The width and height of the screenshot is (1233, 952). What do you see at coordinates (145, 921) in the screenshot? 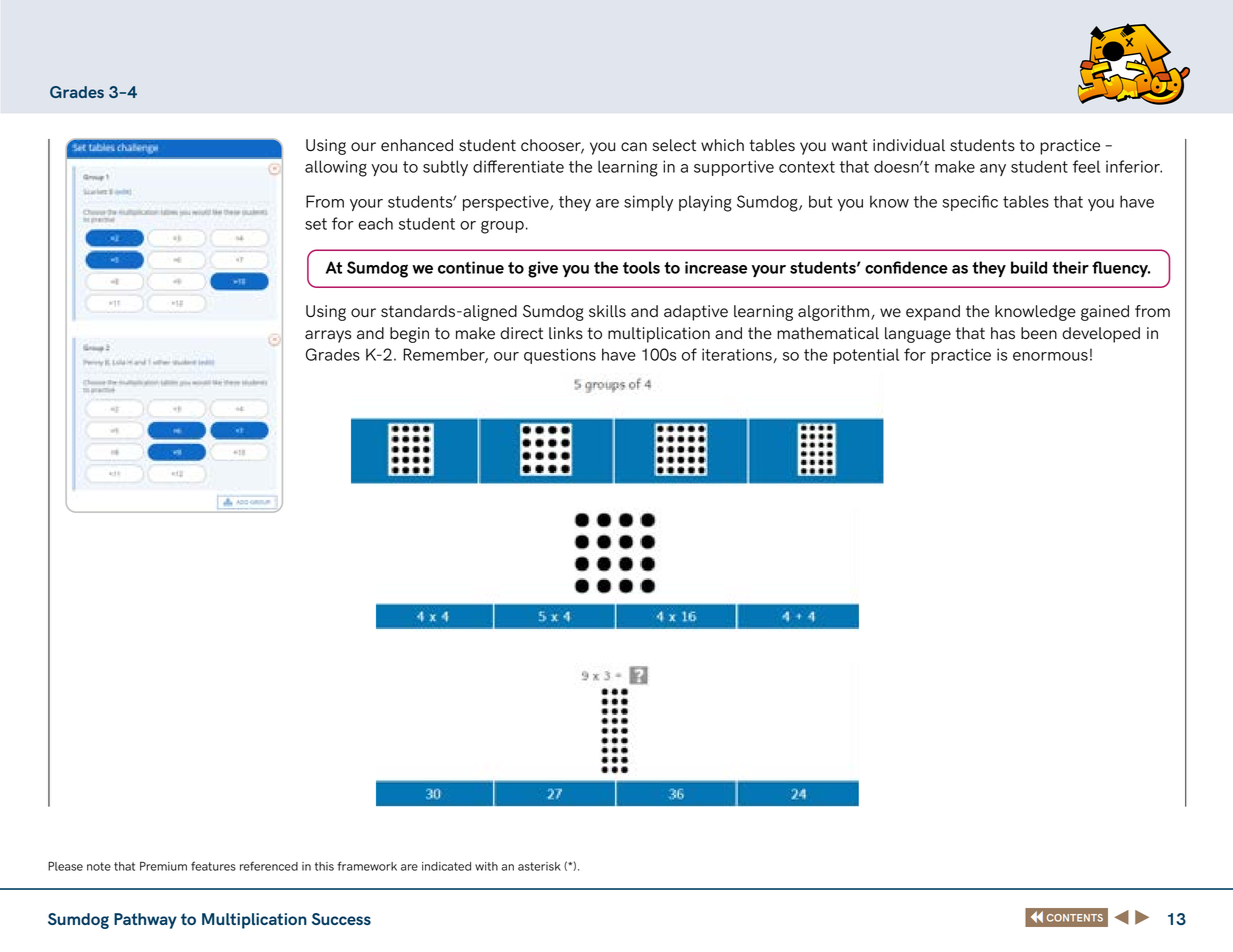
I see `Pathway` at bounding box center [145, 921].
